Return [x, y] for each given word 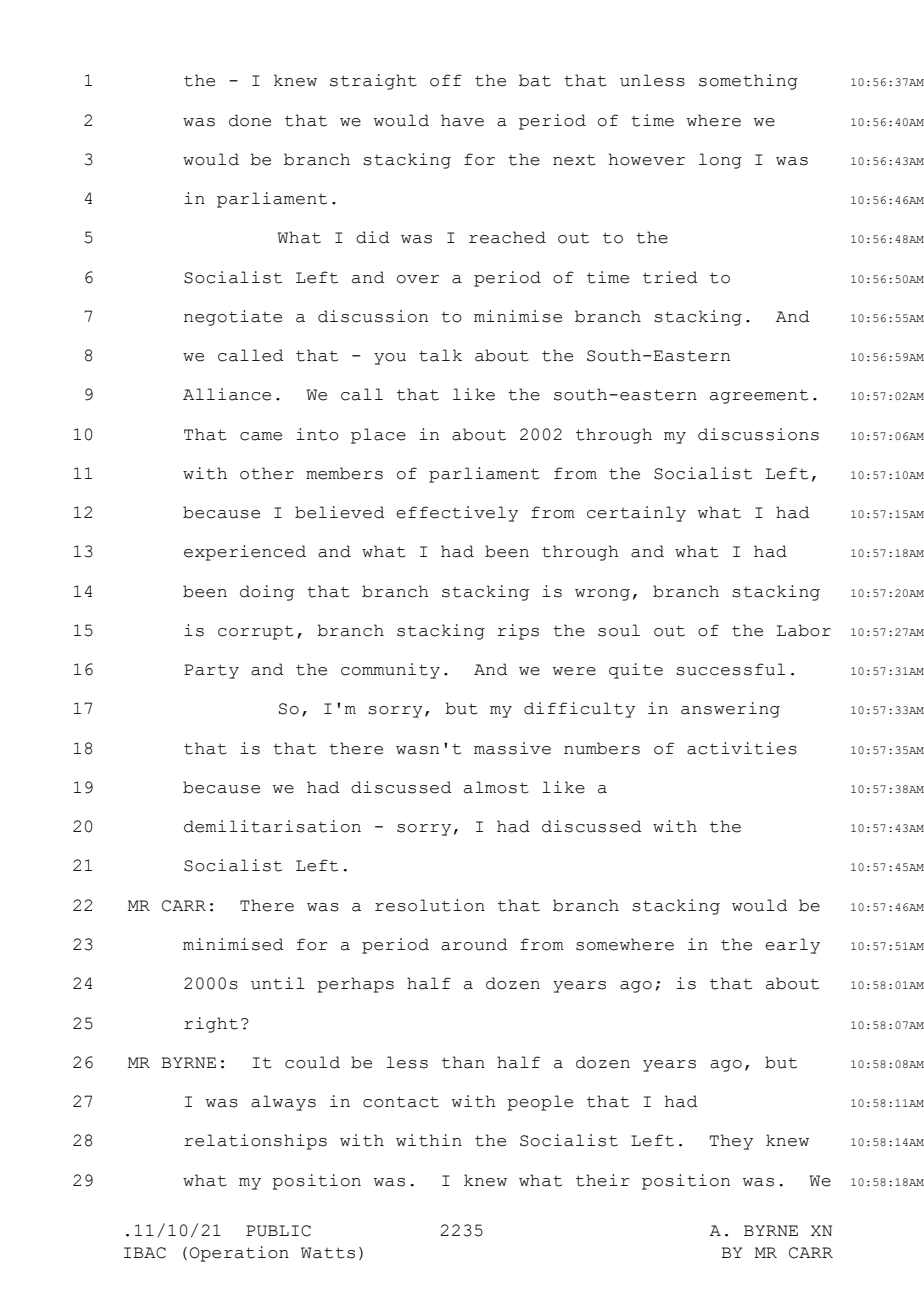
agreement [759, 397]
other [267, 473]
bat [535, 80]
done [250, 120]
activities [742, 748]
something [748, 82]
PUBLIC [278, 1231]
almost [496, 787]
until [278, 983]
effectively [457, 514]
